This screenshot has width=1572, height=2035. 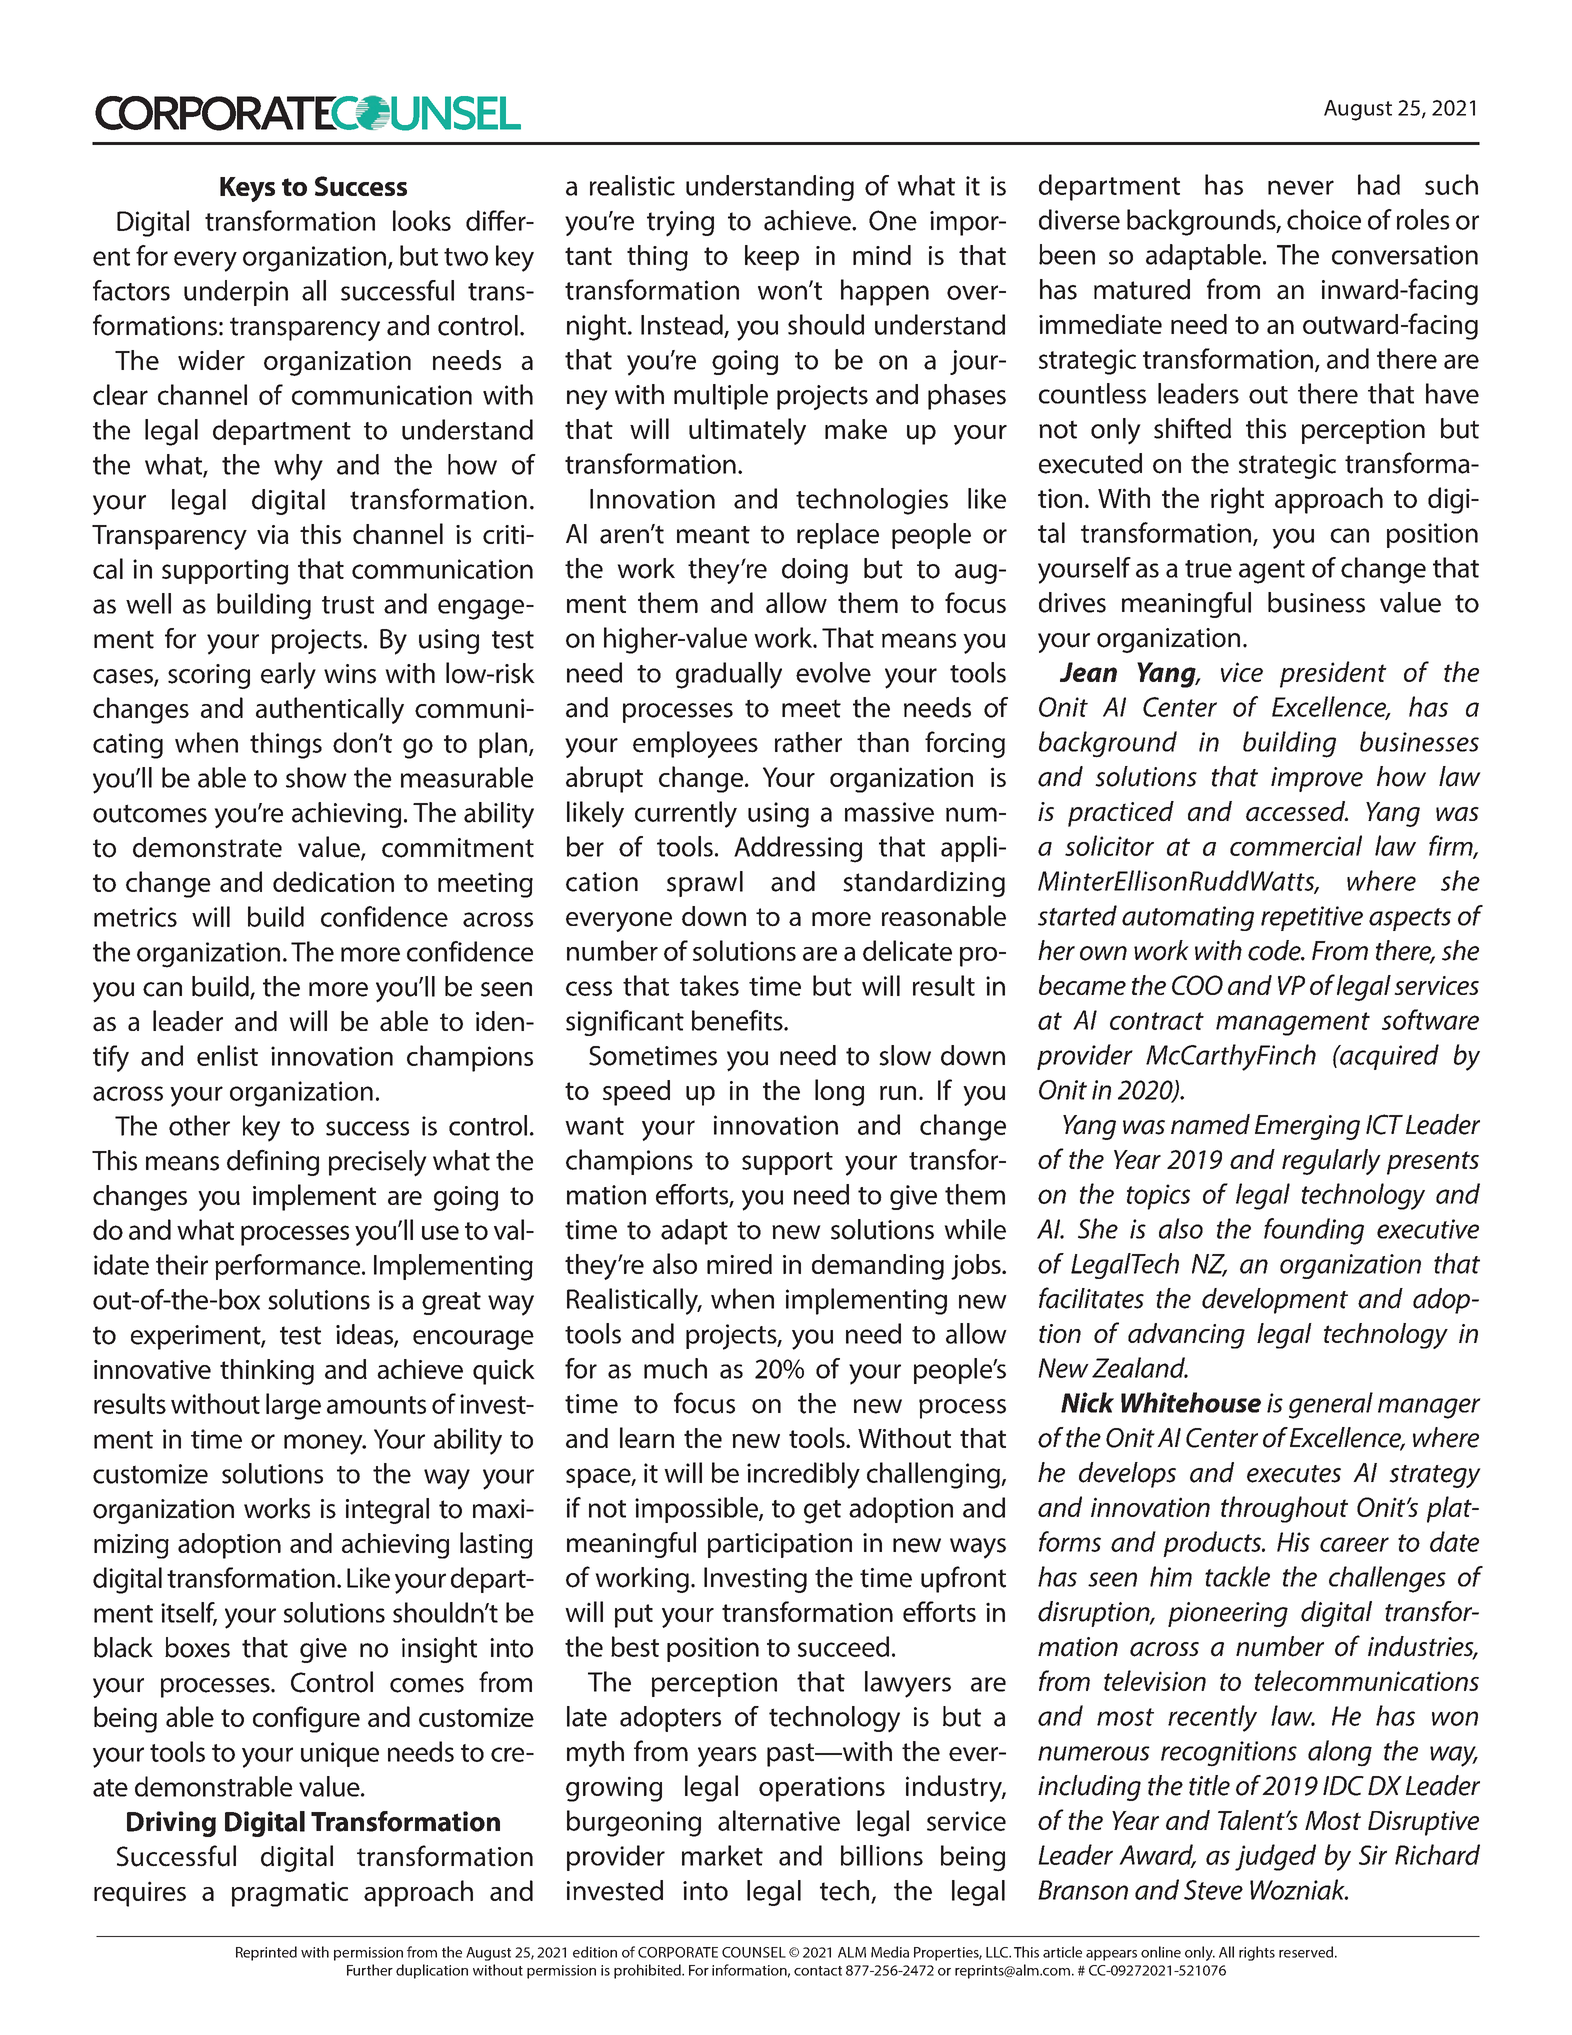 What do you see at coordinates (387, 1511) in the screenshot?
I see `integral` at bounding box center [387, 1511].
